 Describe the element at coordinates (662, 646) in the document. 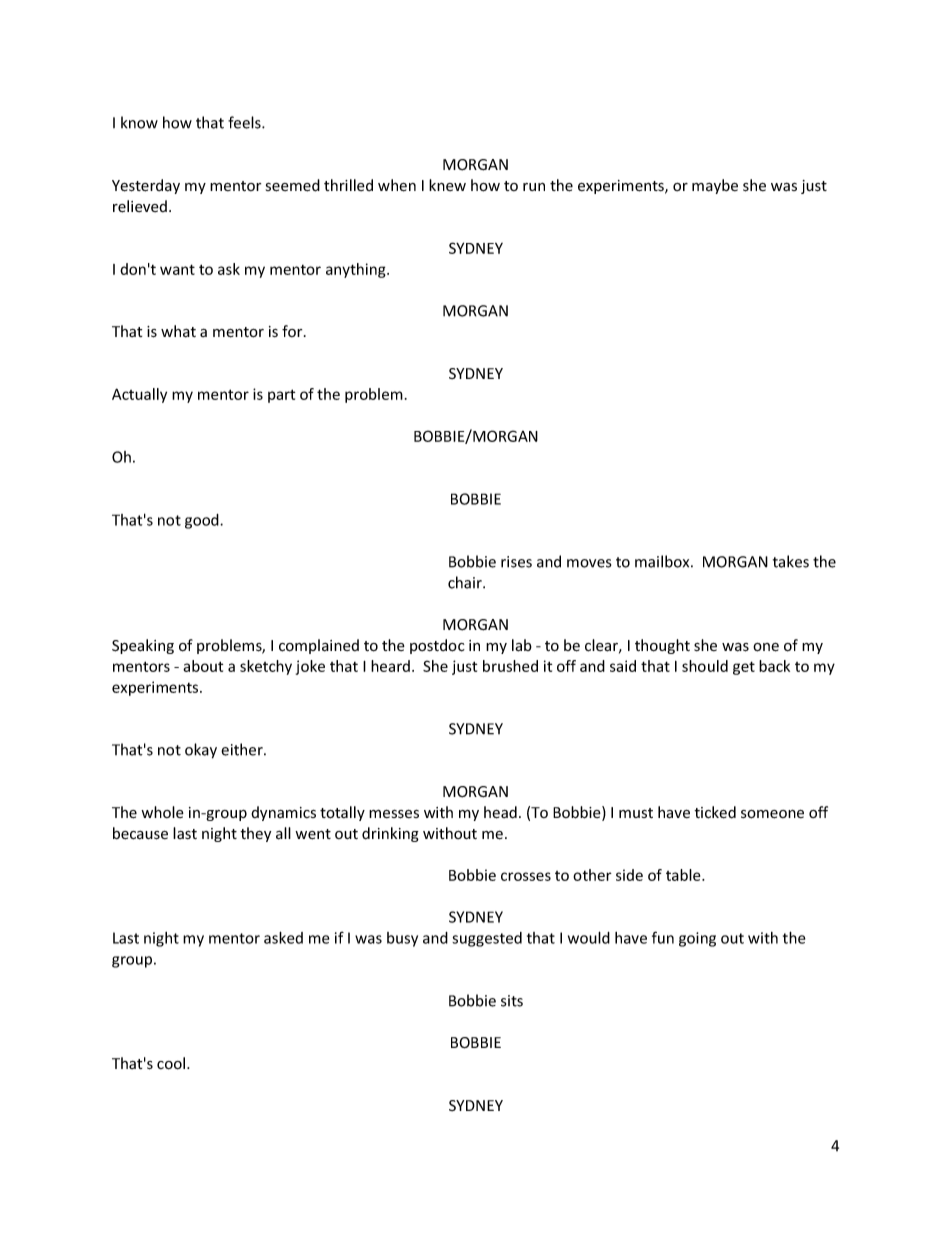

I see `thought` at that location.
